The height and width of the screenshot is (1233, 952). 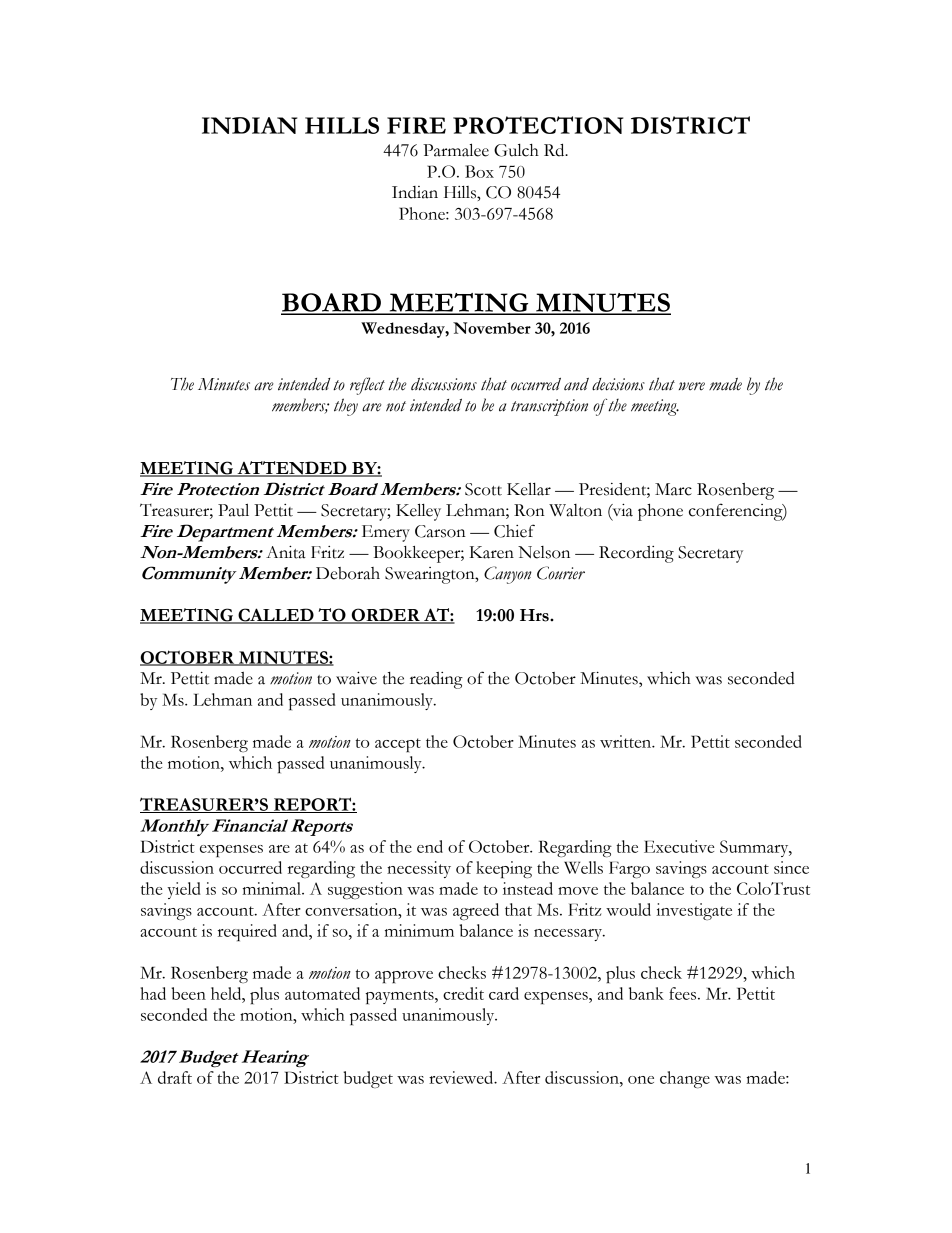 I want to click on Paul, so click(x=233, y=510).
